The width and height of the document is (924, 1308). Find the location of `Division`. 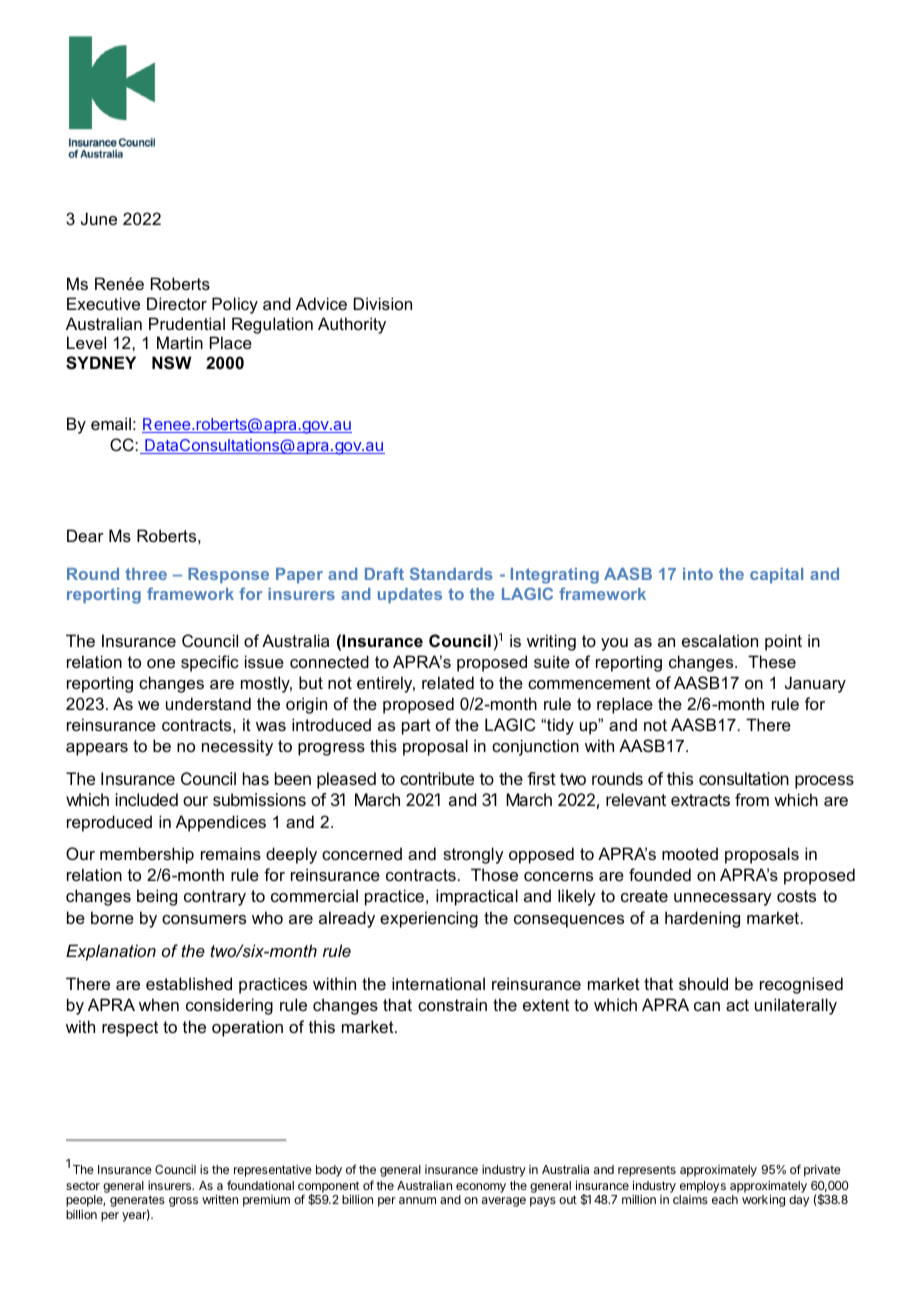

Division is located at coordinates (383, 303).
